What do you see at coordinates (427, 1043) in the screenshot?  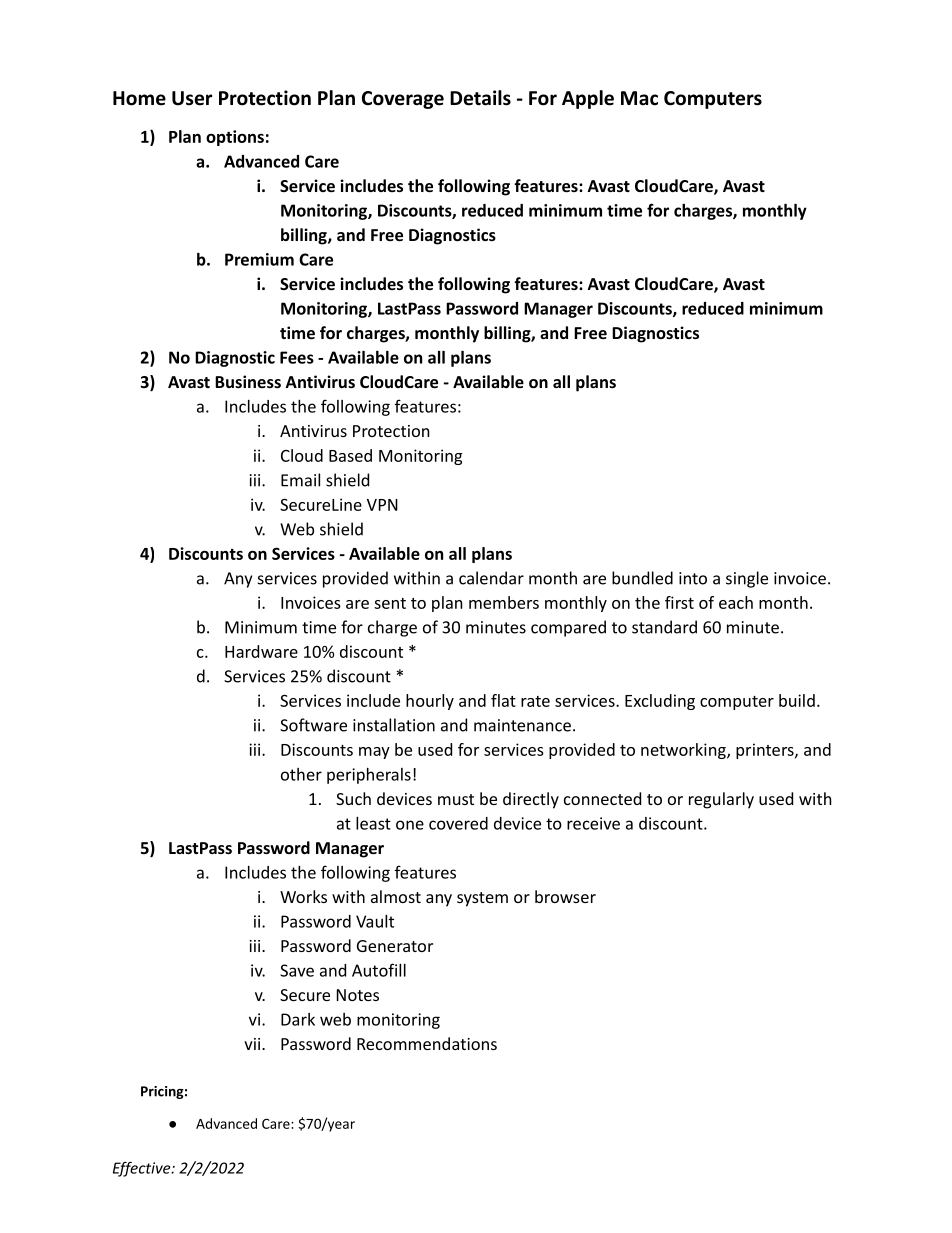 I see `Recommendations` at bounding box center [427, 1043].
